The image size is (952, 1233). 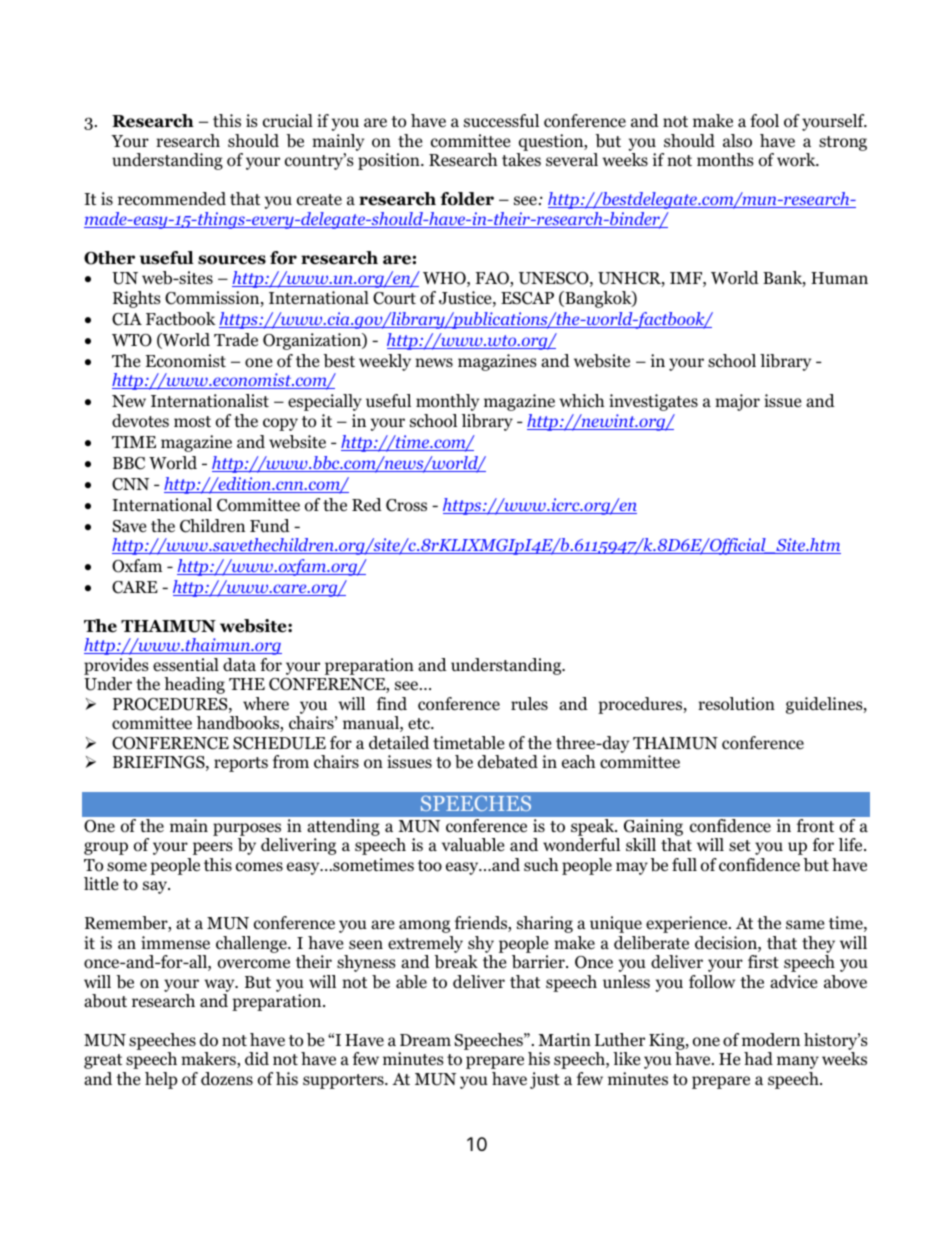 I want to click on debated, so click(x=508, y=762).
